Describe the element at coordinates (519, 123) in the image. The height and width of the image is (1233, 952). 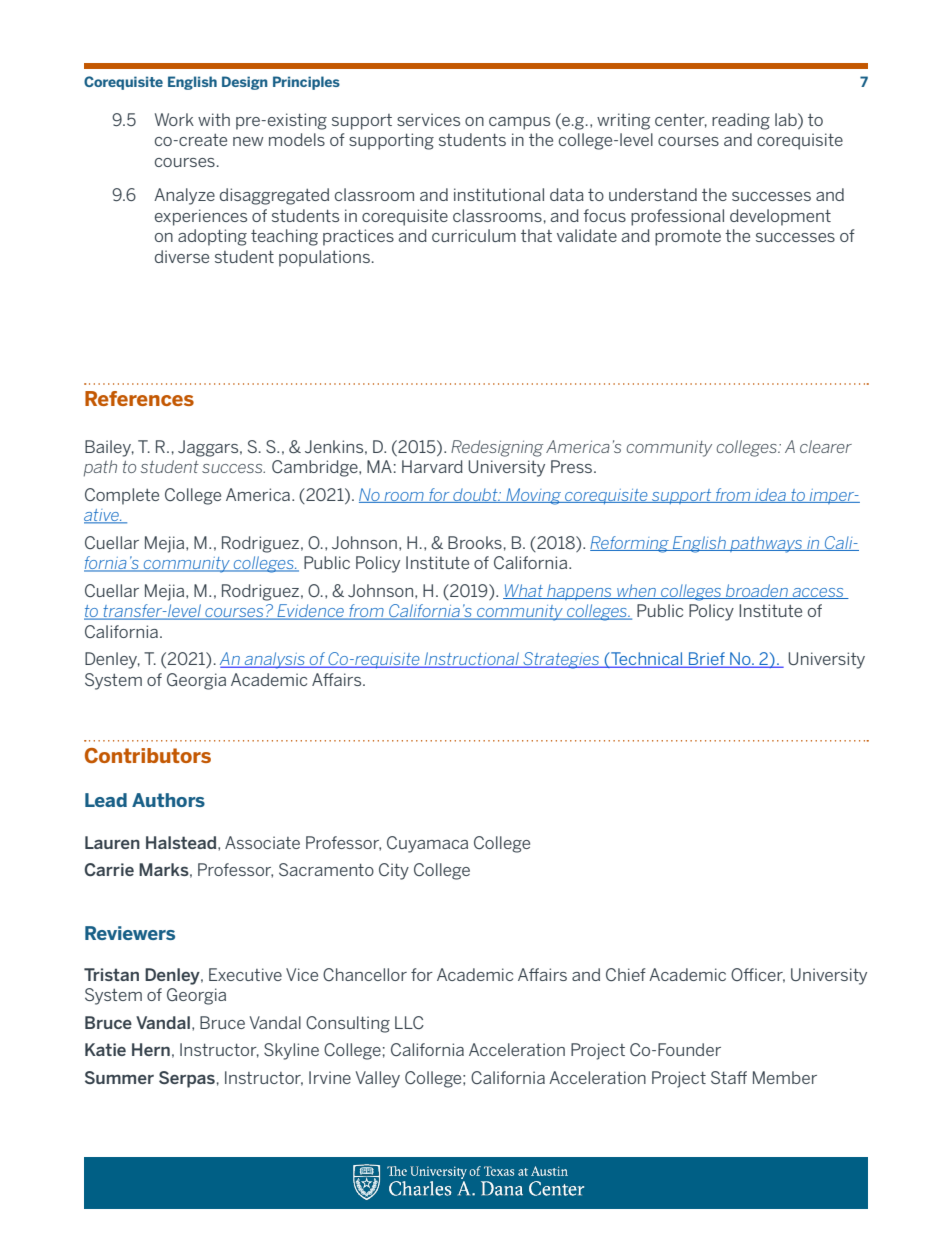
I see `campus` at that location.
